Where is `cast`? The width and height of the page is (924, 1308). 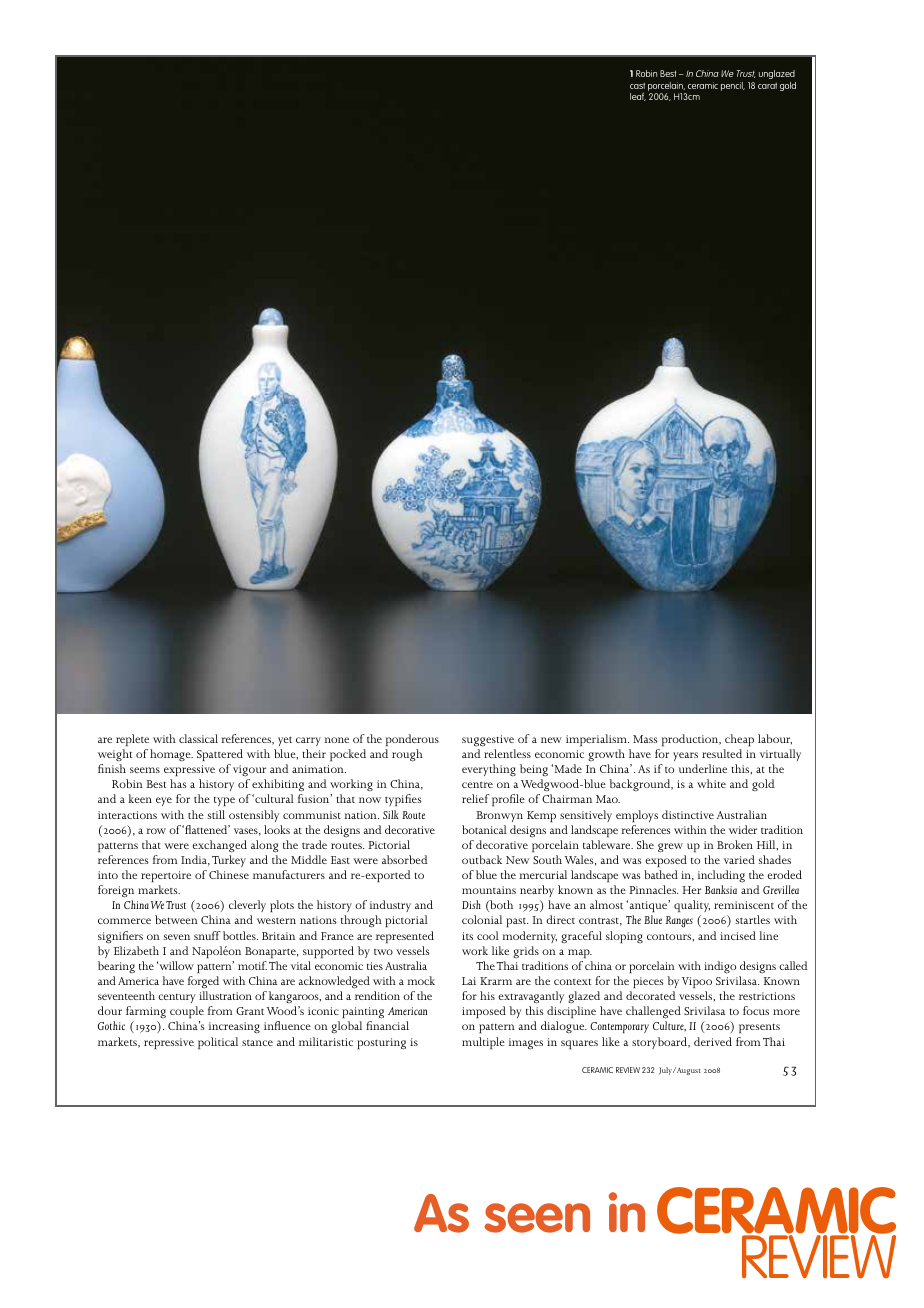
cast is located at coordinates (637, 86).
